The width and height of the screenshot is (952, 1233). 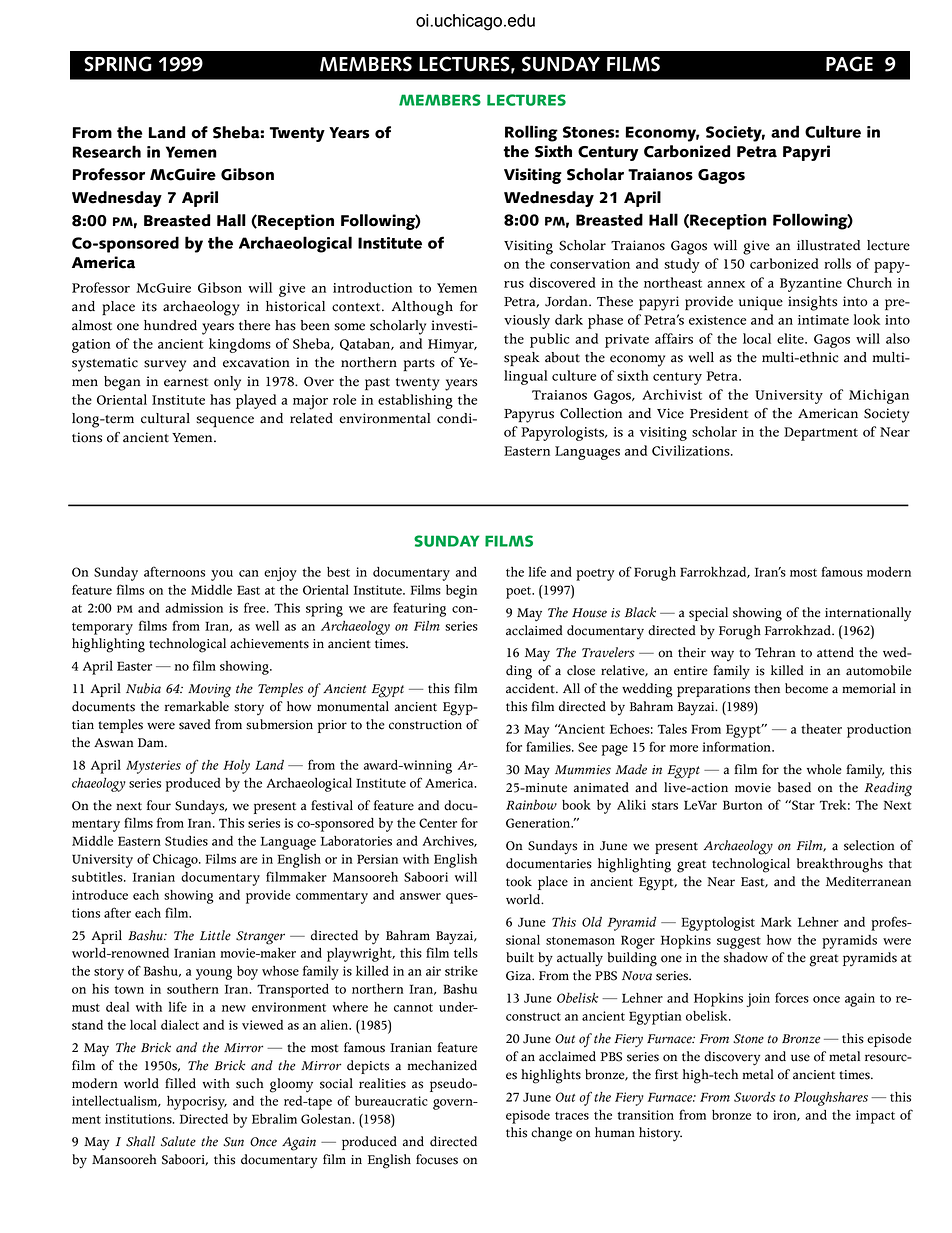 I want to click on change, so click(x=551, y=1134).
